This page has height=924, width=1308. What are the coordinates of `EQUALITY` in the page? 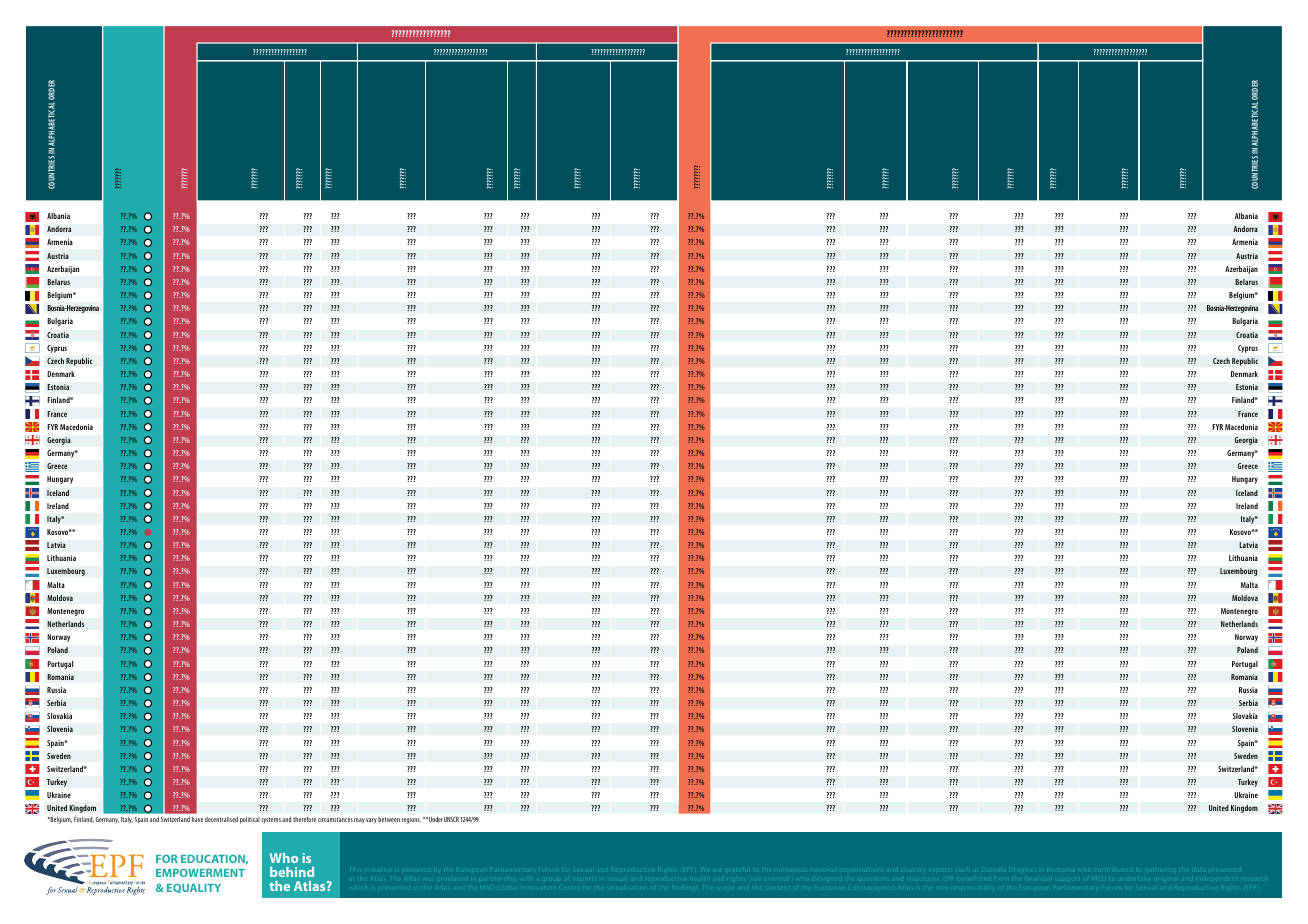 It's located at (194, 888).
